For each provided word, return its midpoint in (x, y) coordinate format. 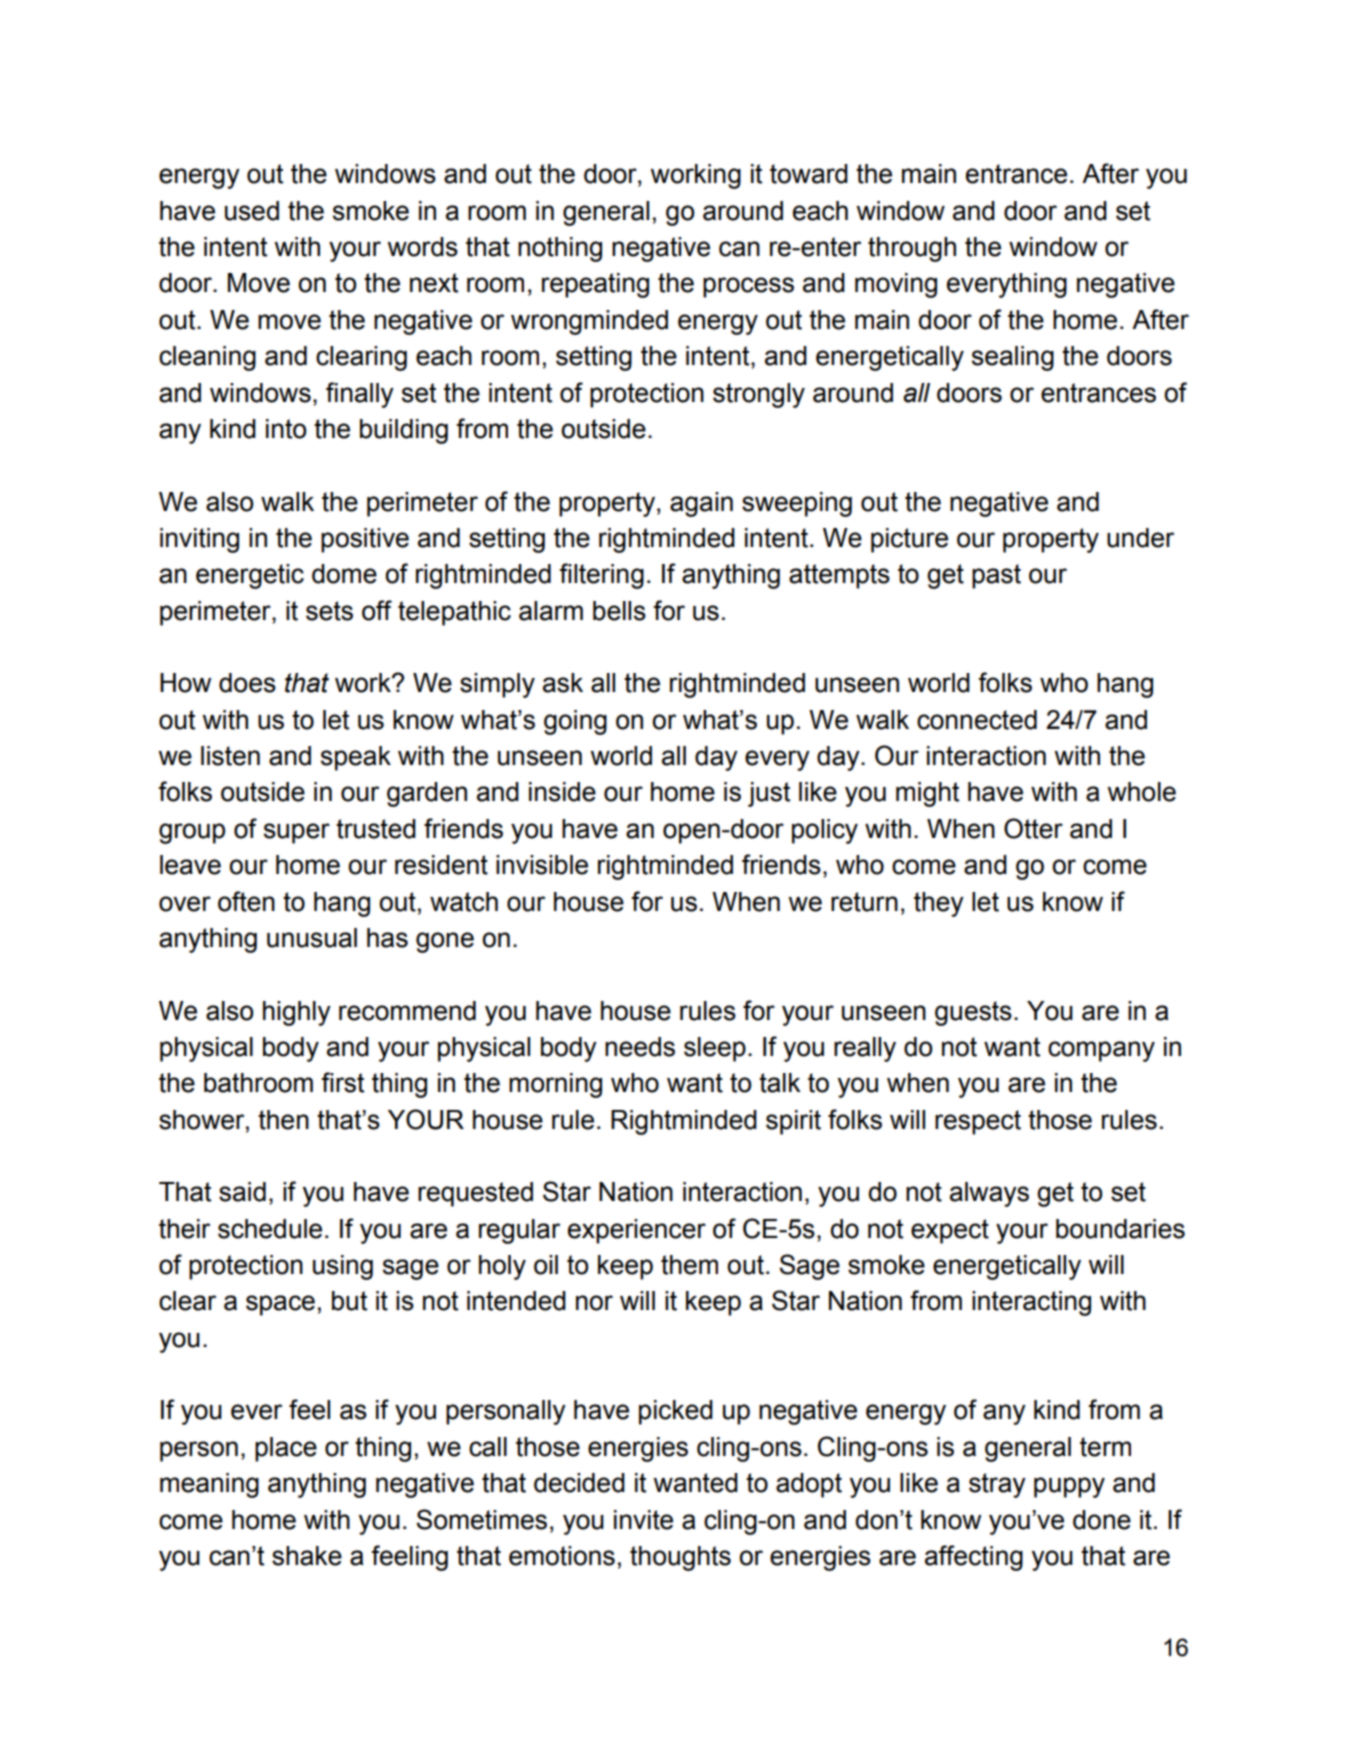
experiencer (637, 1231)
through (912, 249)
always (989, 1194)
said (242, 1192)
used (252, 211)
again (701, 504)
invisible (542, 865)
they (939, 904)
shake (307, 1556)
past (996, 576)
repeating (595, 285)
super (297, 833)
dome (344, 574)
